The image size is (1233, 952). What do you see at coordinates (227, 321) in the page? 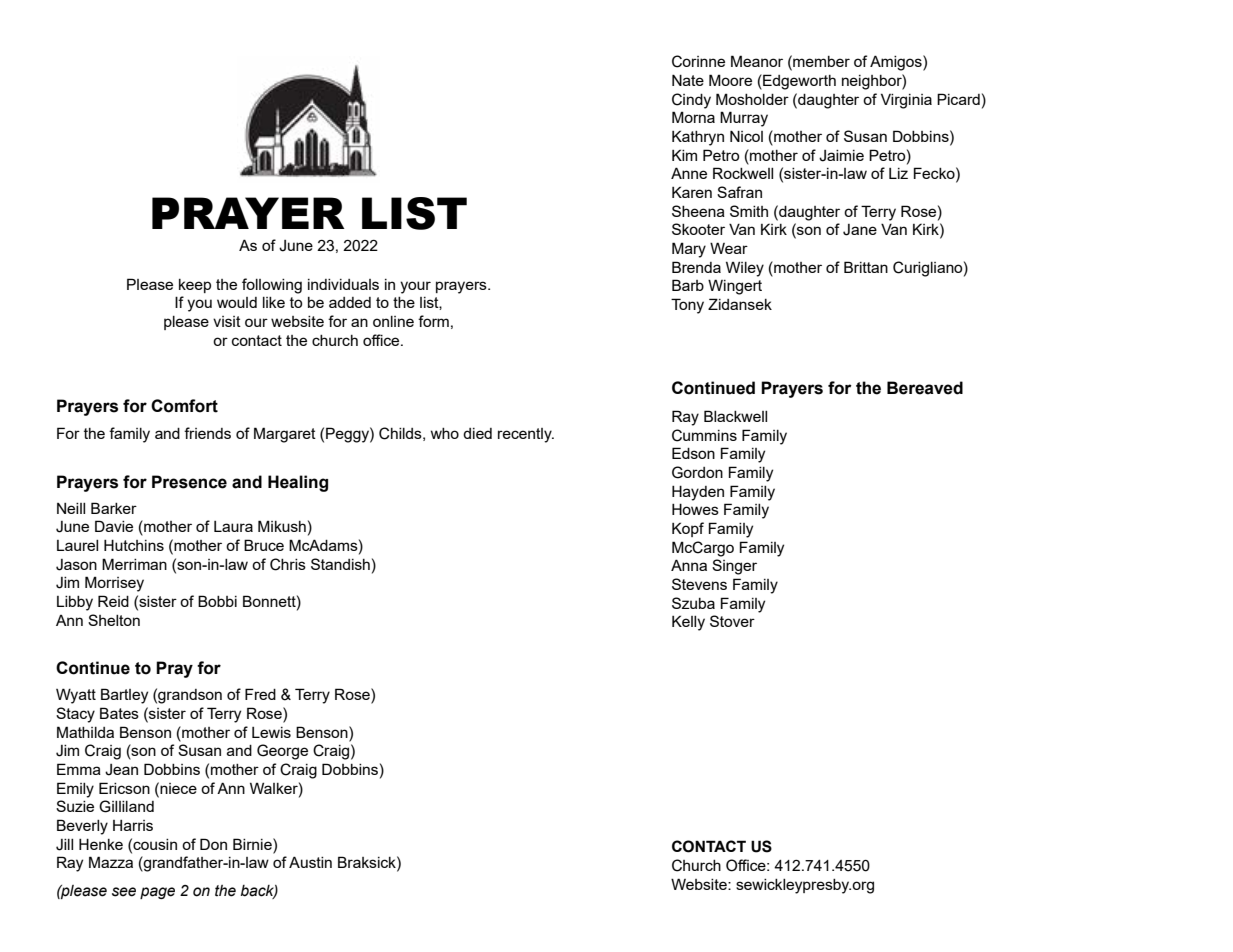
I see `visit` at bounding box center [227, 321].
